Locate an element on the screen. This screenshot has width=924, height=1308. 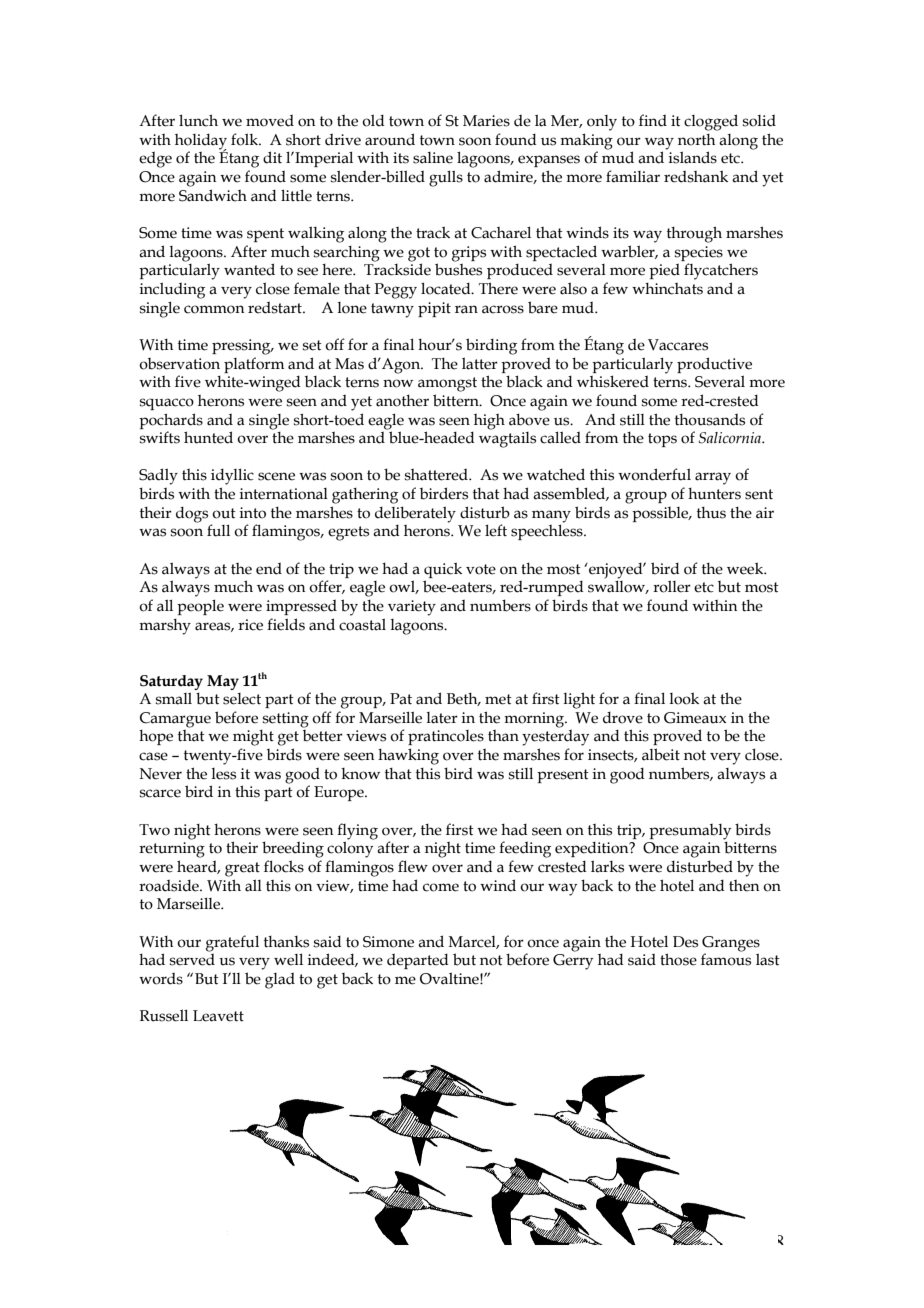
roller is located at coordinates (672, 586).
